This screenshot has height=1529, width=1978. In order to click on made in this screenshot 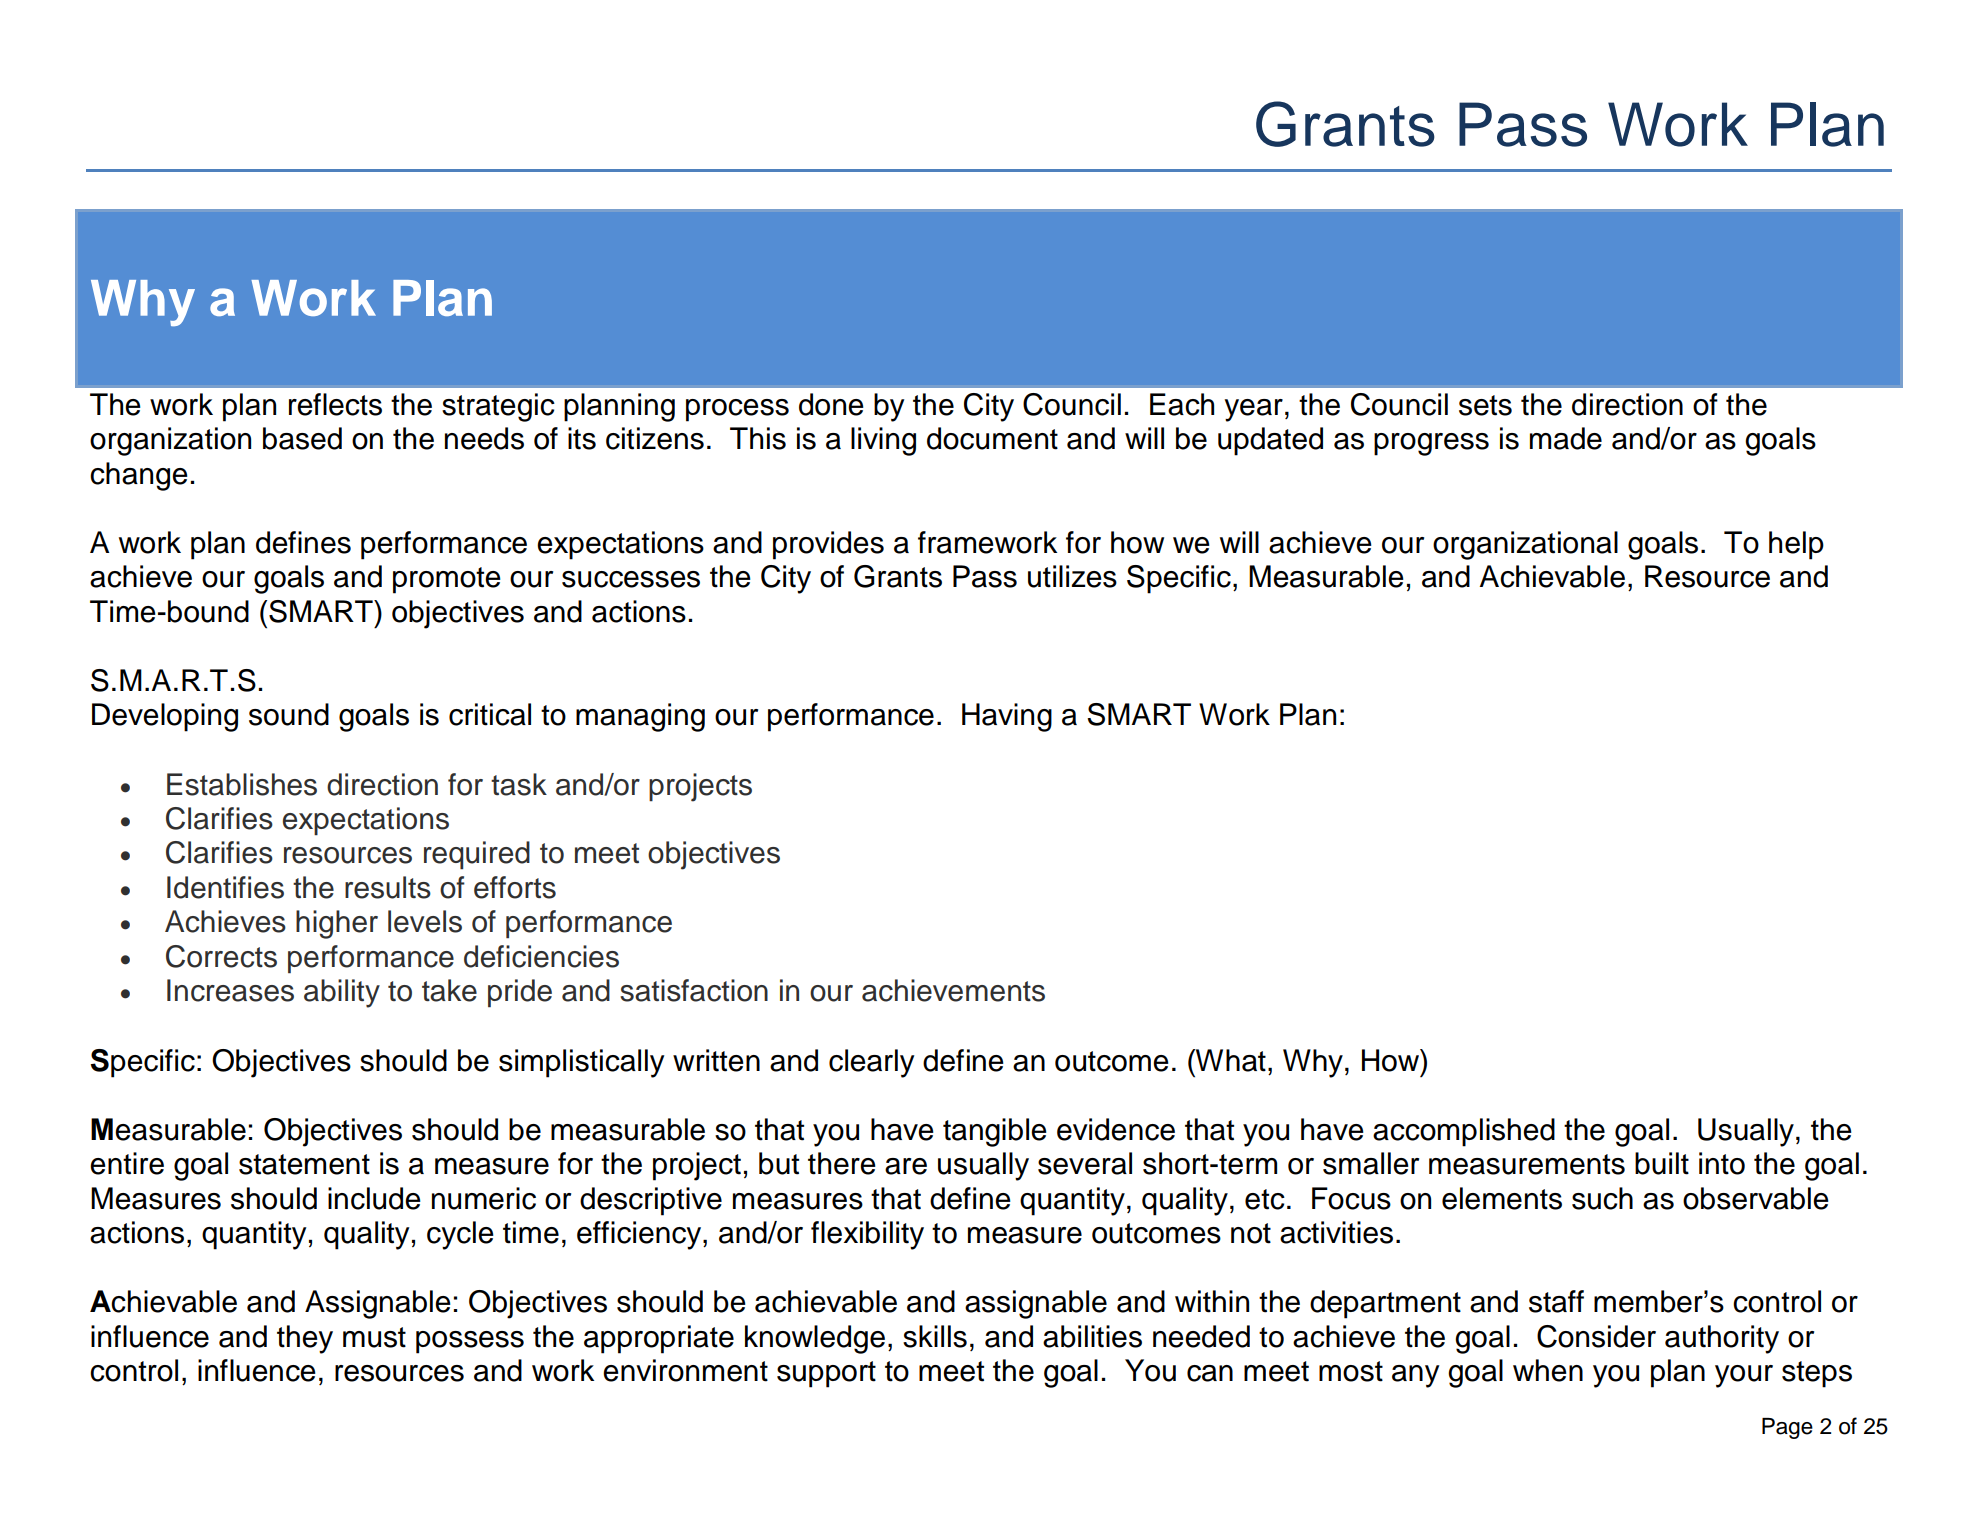, I will do `click(1566, 438)`.
